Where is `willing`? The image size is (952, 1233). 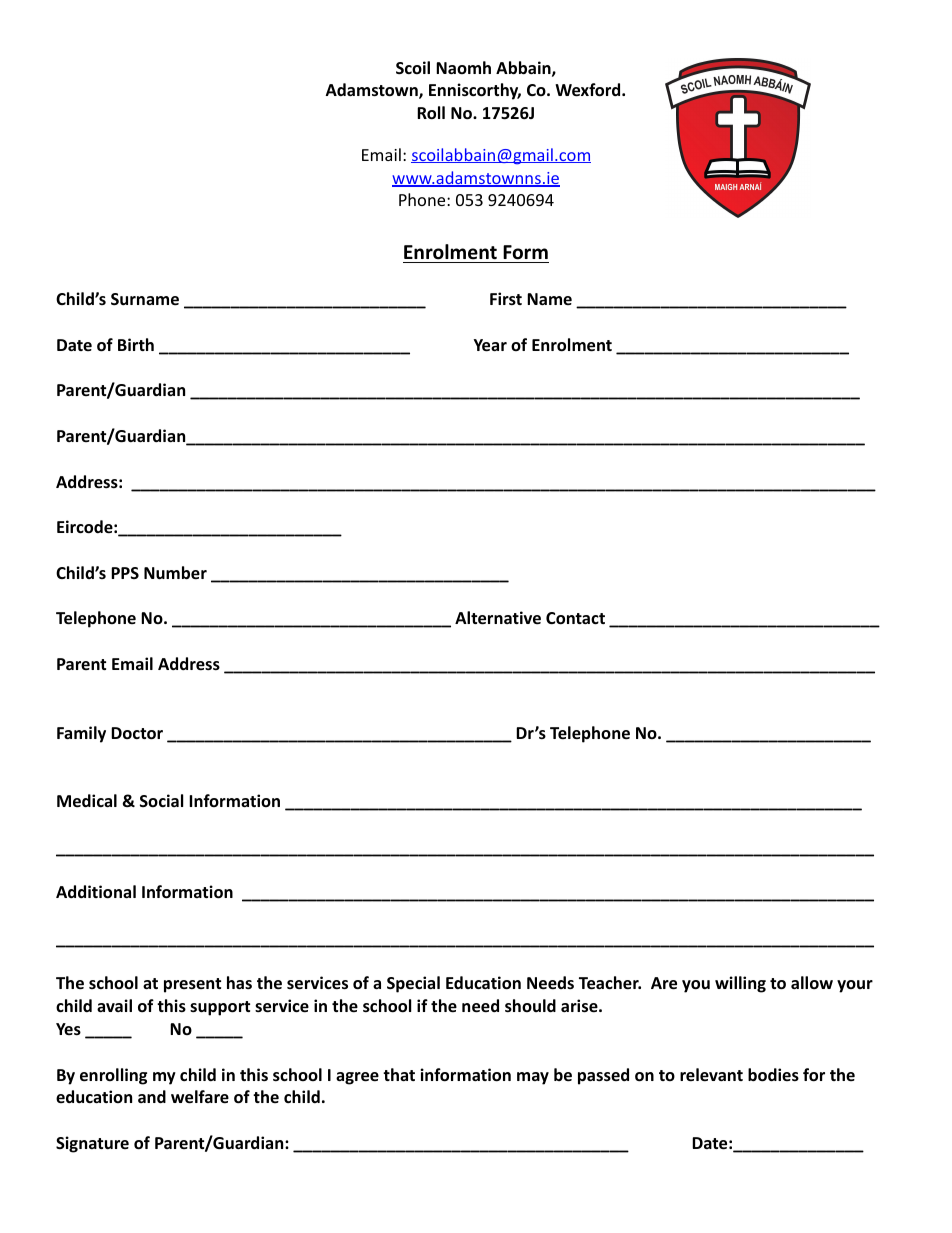 willing is located at coordinates (740, 984).
